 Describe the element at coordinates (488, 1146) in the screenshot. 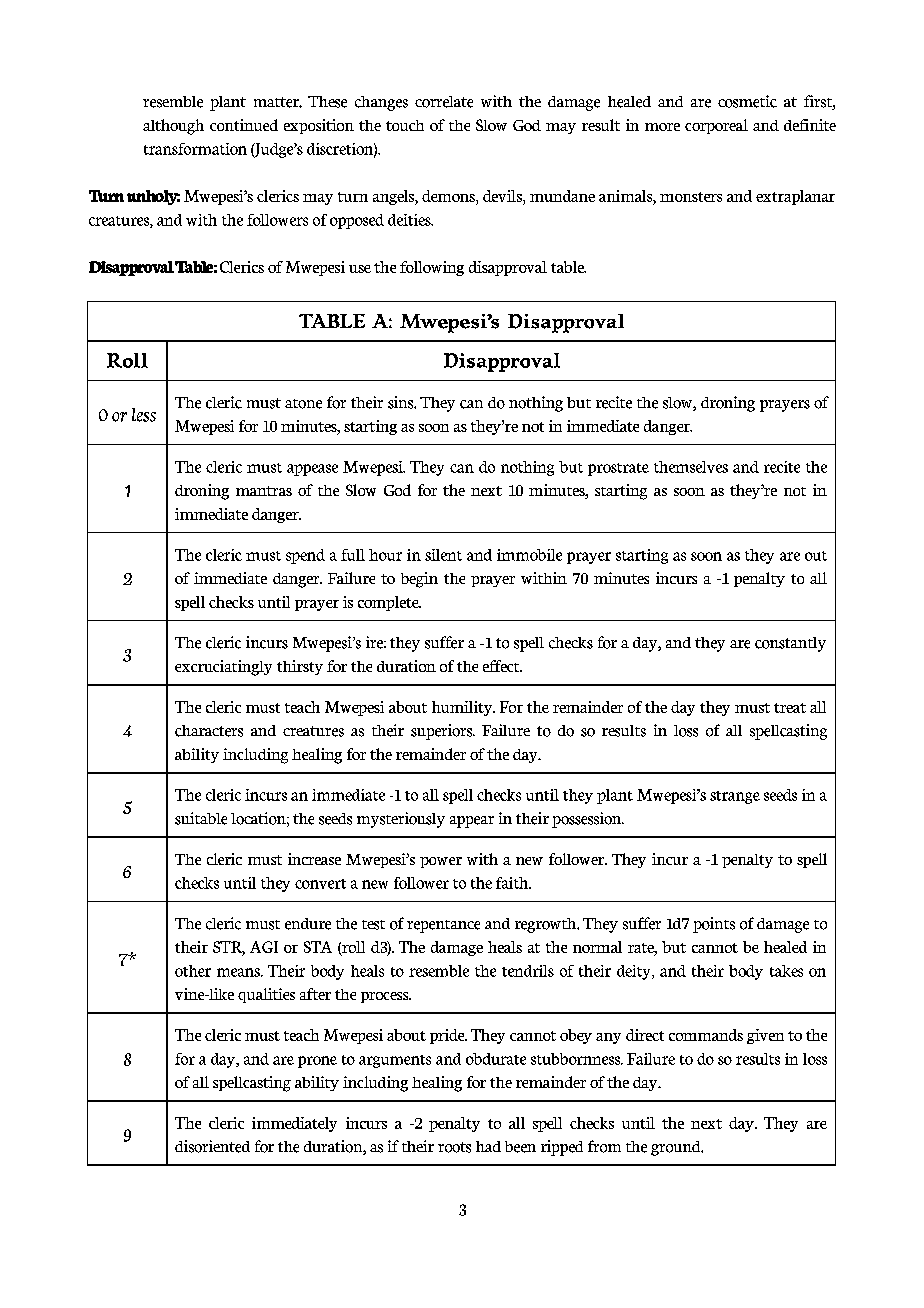

I see `had` at that location.
